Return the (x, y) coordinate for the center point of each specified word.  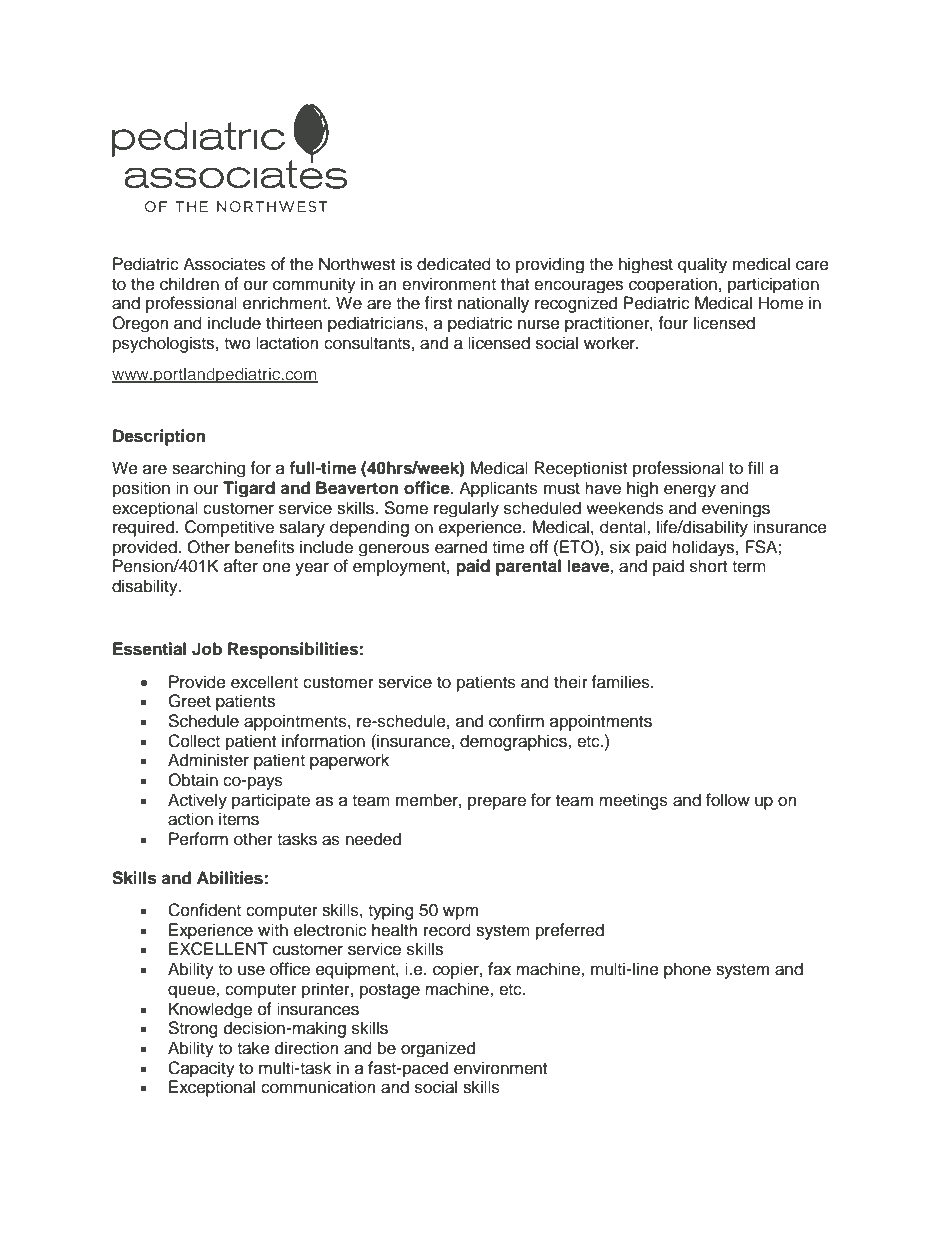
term (749, 567)
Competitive (229, 528)
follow (728, 800)
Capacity (201, 1069)
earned (461, 547)
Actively (197, 801)
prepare (497, 803)
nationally (493, 304)
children (189, 284)
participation (773, 285)
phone (687, 970)
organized (438, 1049)
